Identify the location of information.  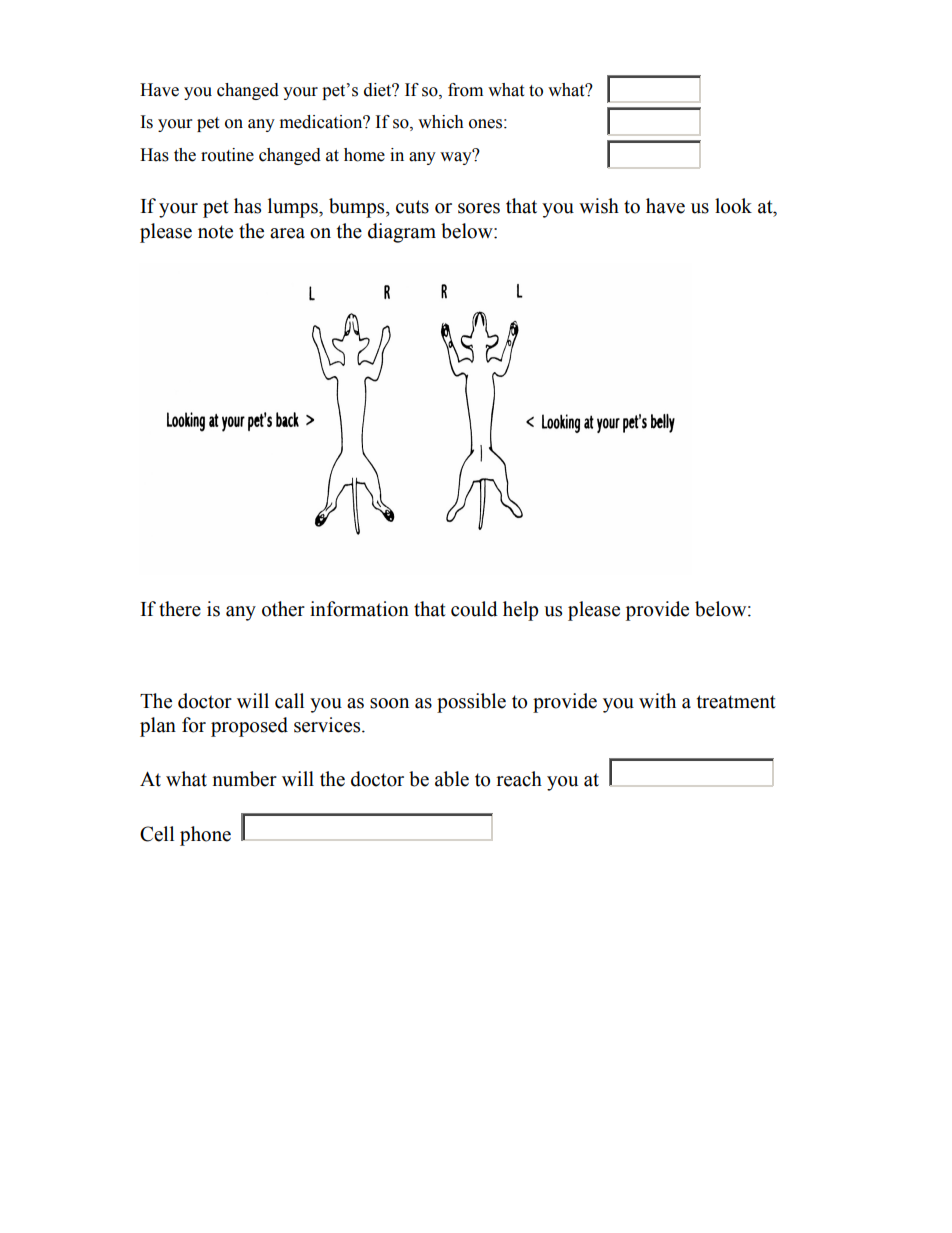
(359, 609).
